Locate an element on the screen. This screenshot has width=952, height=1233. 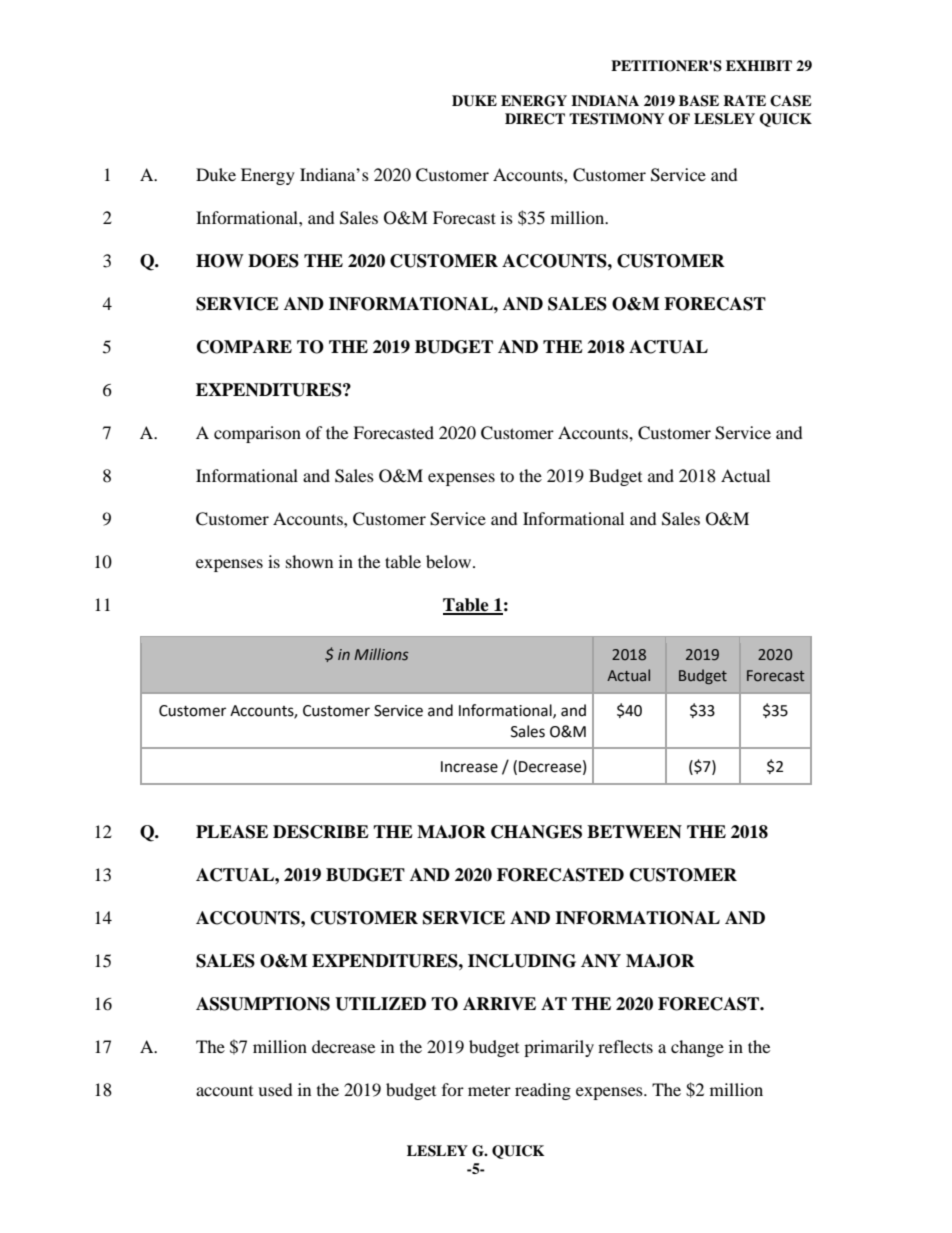
Increase is located at coordinates (469, 767).
